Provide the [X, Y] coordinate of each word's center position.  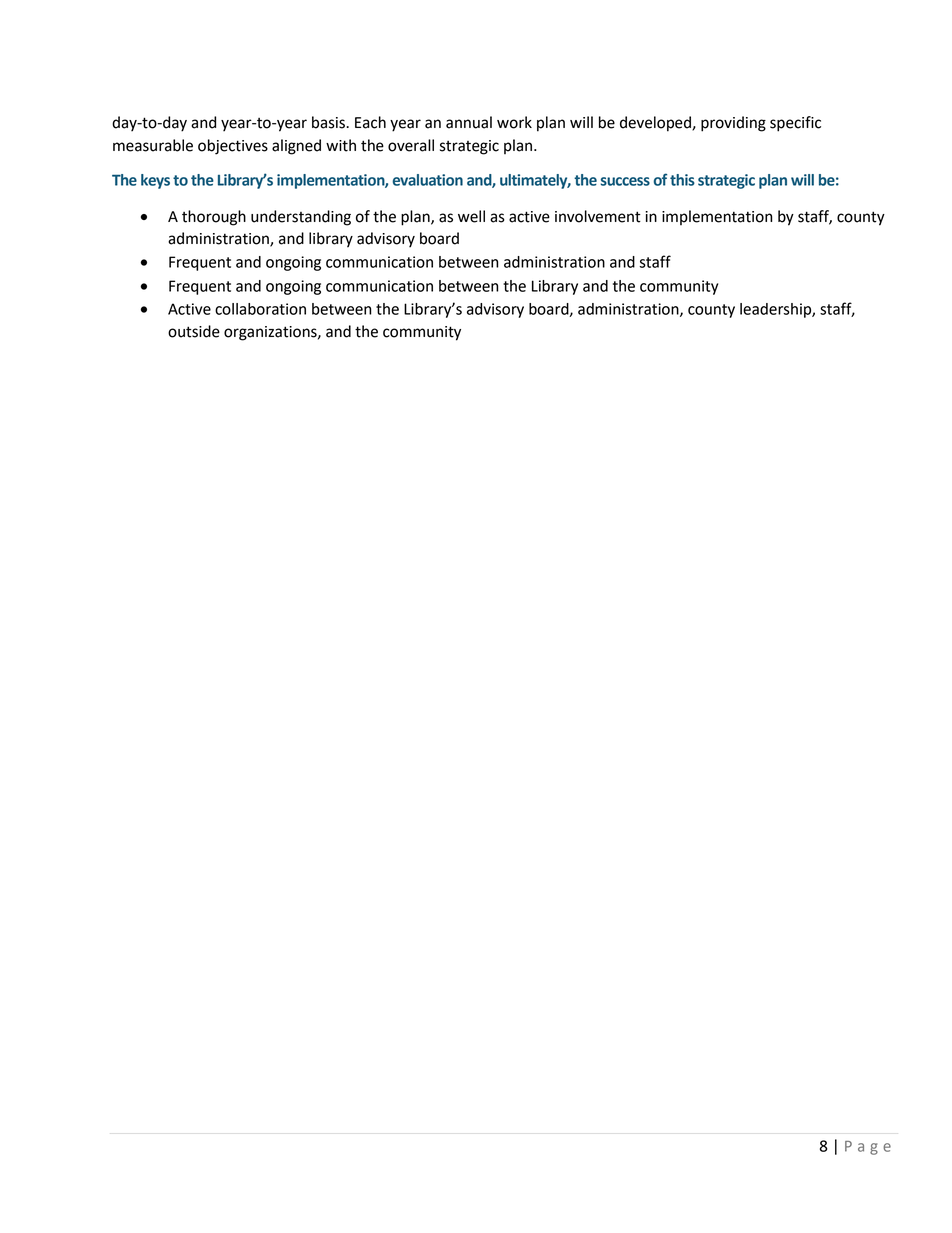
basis [329, 122]
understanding [301, 218]
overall [411, 145]
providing [733, 124]
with [341, 145]
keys [155, 181]
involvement [598, 216]
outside [194, 331]
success [625, 181]
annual [469, 122]
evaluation [428, 180]
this [682, 180]
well [471, 216]
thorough [214, 218]
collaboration [260, 309]
